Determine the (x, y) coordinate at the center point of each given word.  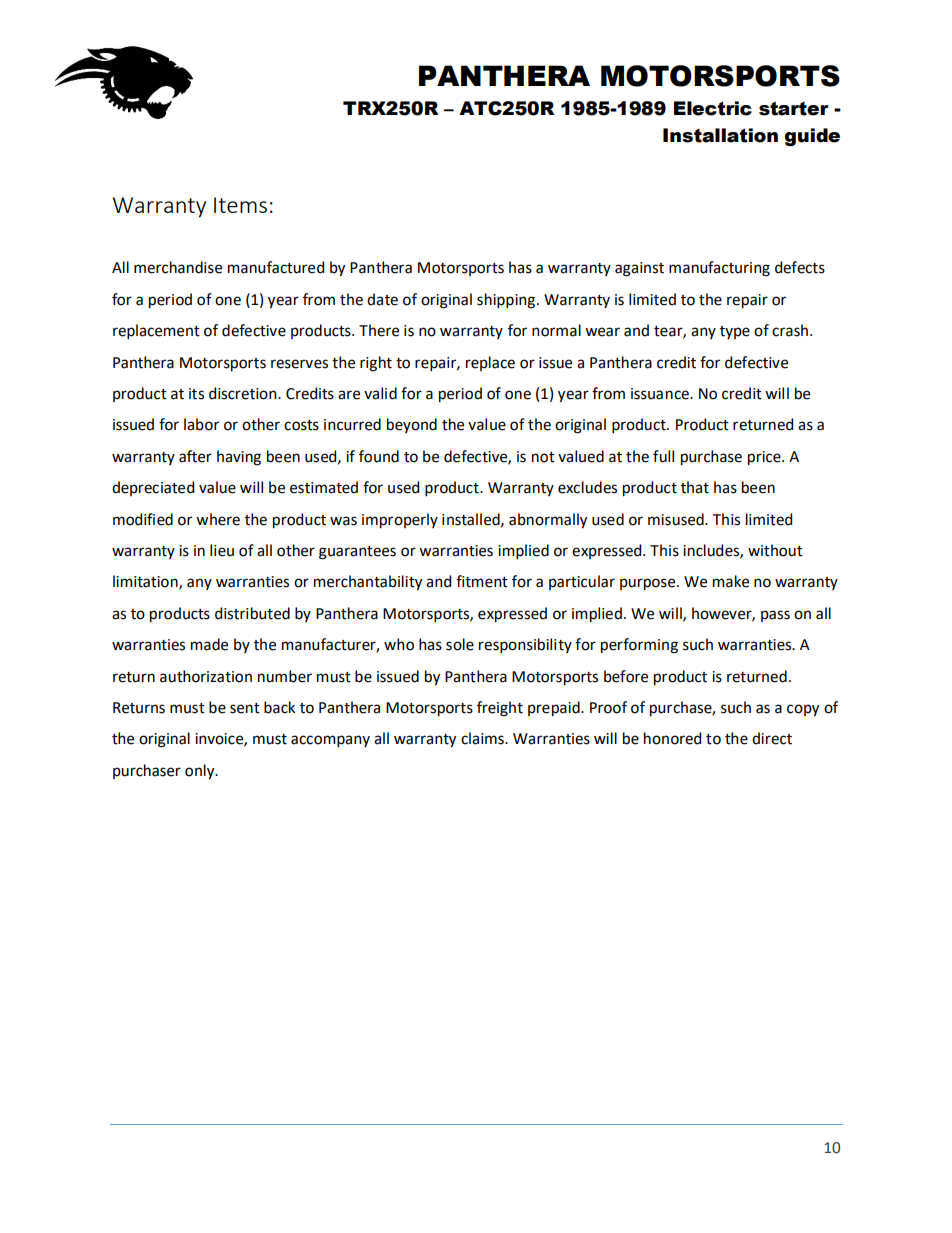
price (765, 458)
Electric (713, 108)
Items (240, 205)
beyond (412, 425)
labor (201, 424)
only (201, 771)
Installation (720, 135)
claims (483, 738)
